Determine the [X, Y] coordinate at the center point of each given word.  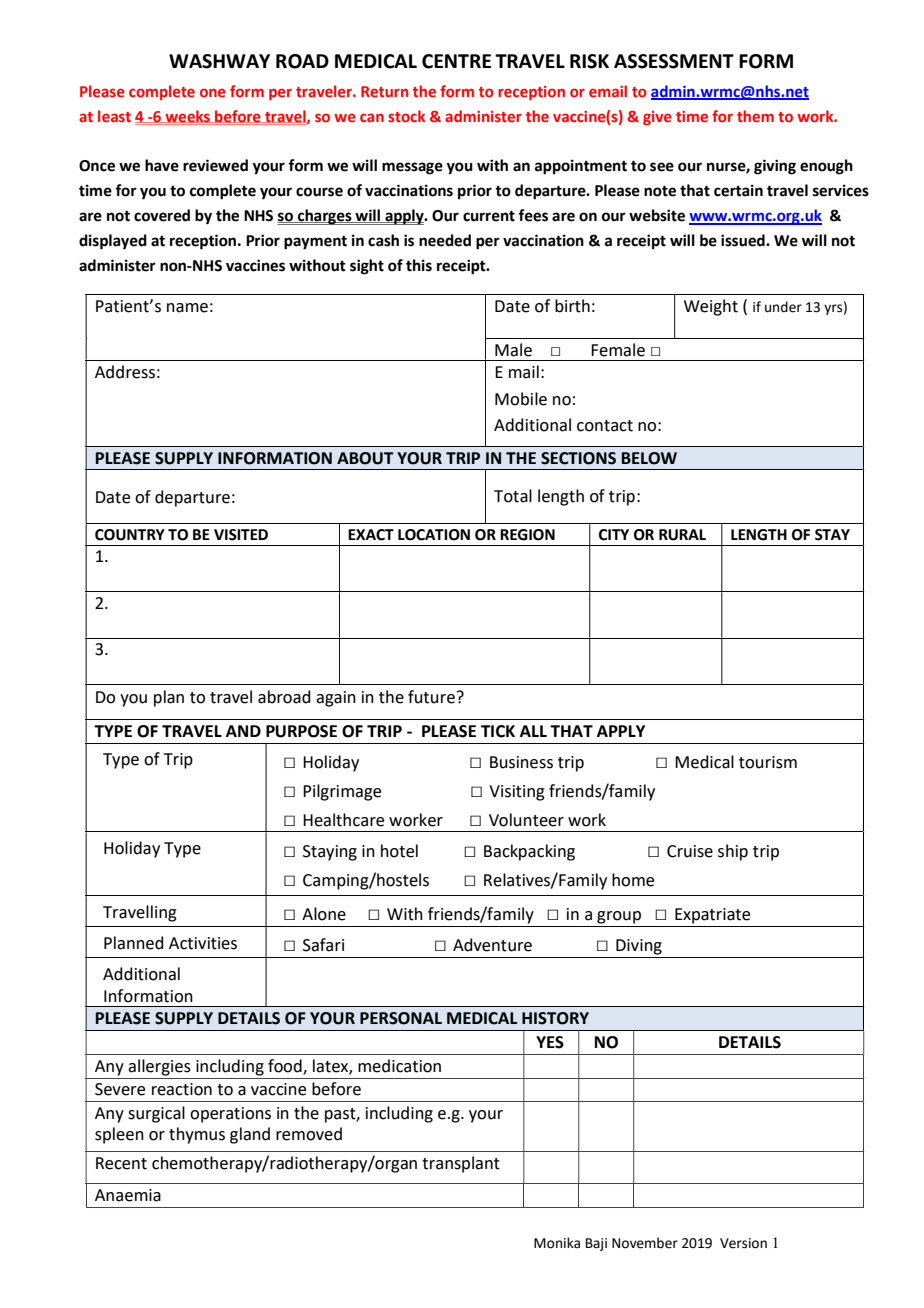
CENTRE [456, 61]
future [431, 697]
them [755, 116]
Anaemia [128, 1195]
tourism [768, 762]
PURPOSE [301, 731]
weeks [187, 116]
